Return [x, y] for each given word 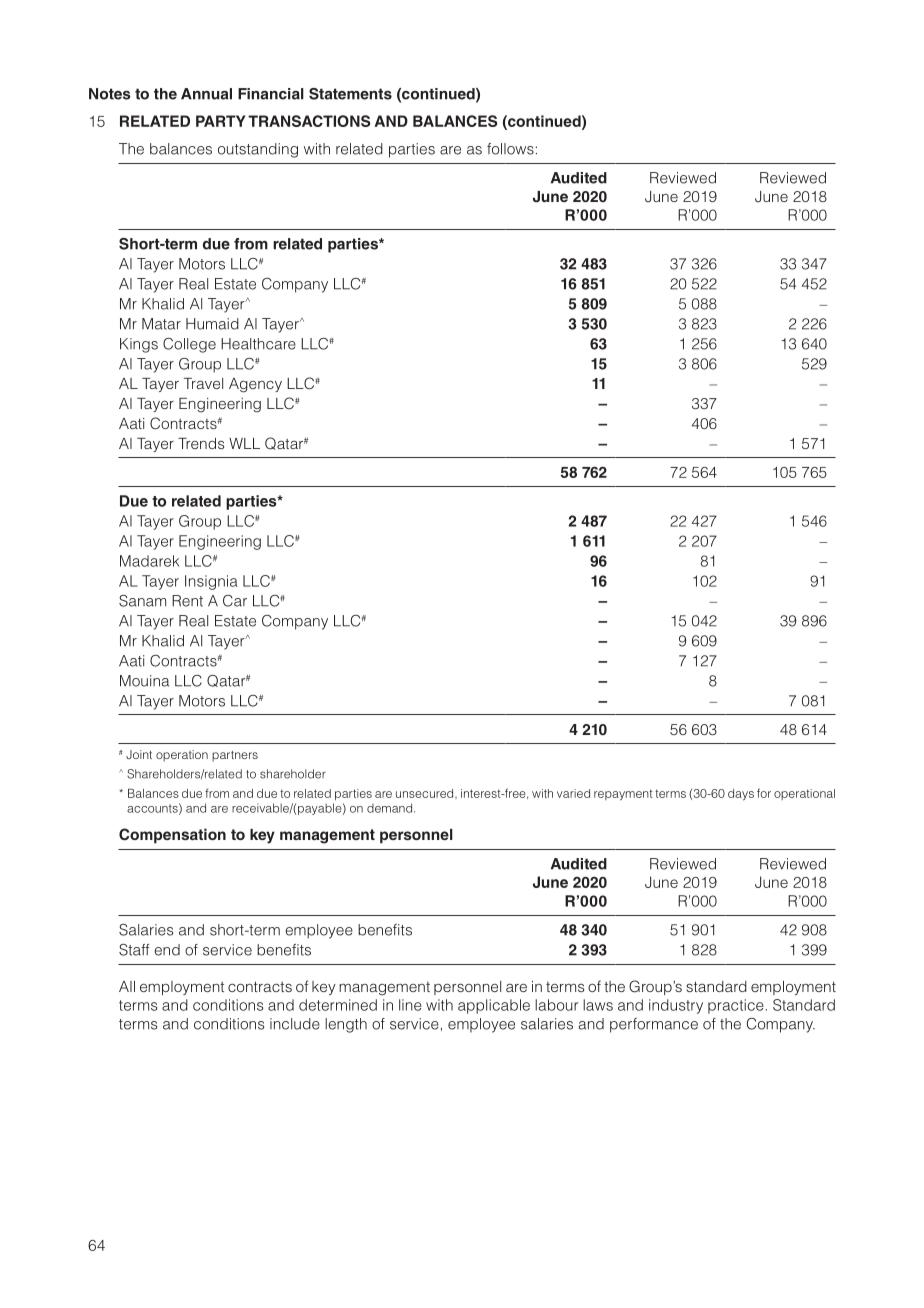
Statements [350, 94]
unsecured [426, 793]
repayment [623, 795]
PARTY [220, 121]
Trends [201, 443]
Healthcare [258, 344]
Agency [255, 385]
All [127, 986]
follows [510, 149]
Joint [139, 754]
